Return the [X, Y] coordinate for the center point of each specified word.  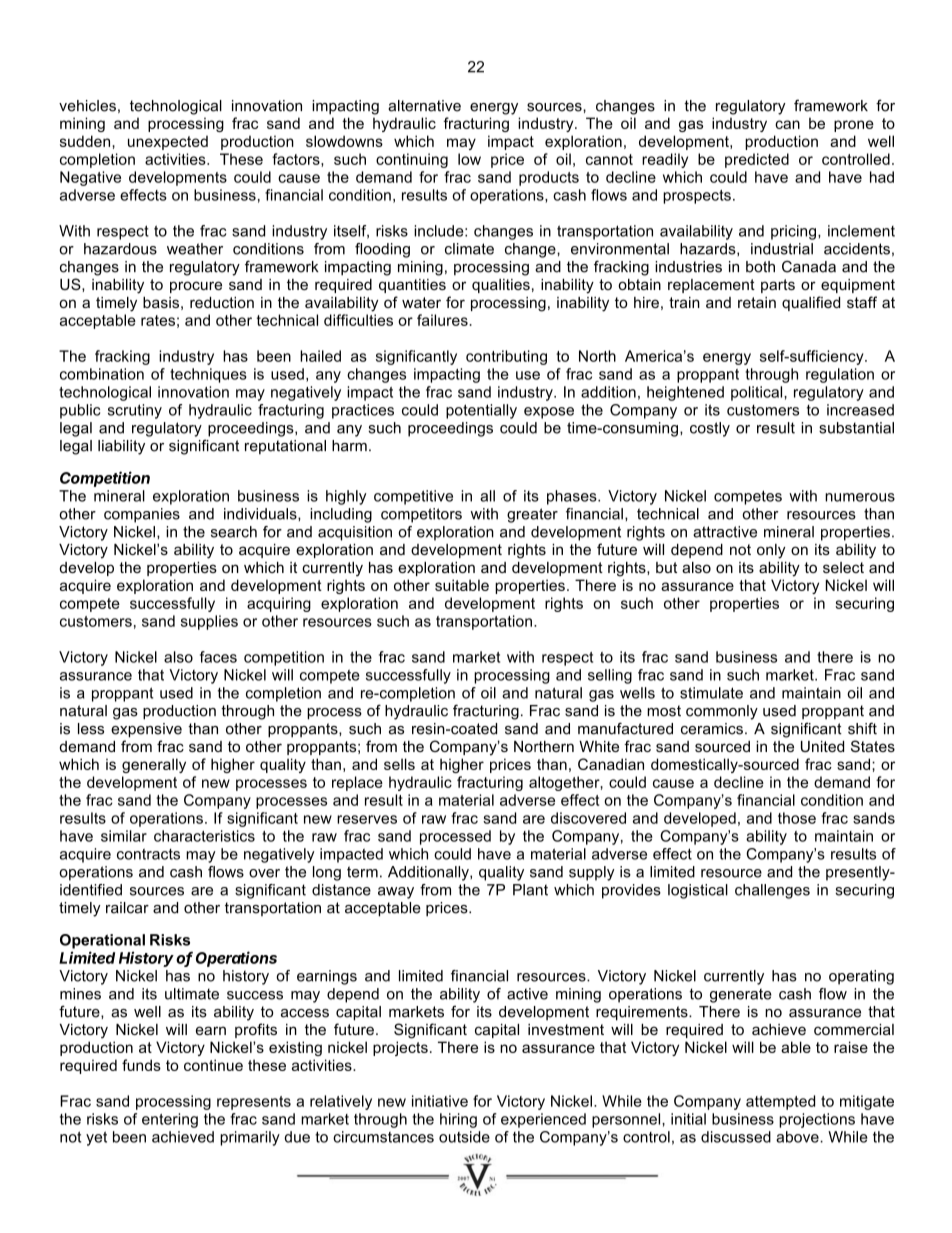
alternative [424, 106]
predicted [757, 160]
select [843, 567]
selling [610, 676]
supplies [209, 622]
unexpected [168, 142]
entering [170, 1120]
